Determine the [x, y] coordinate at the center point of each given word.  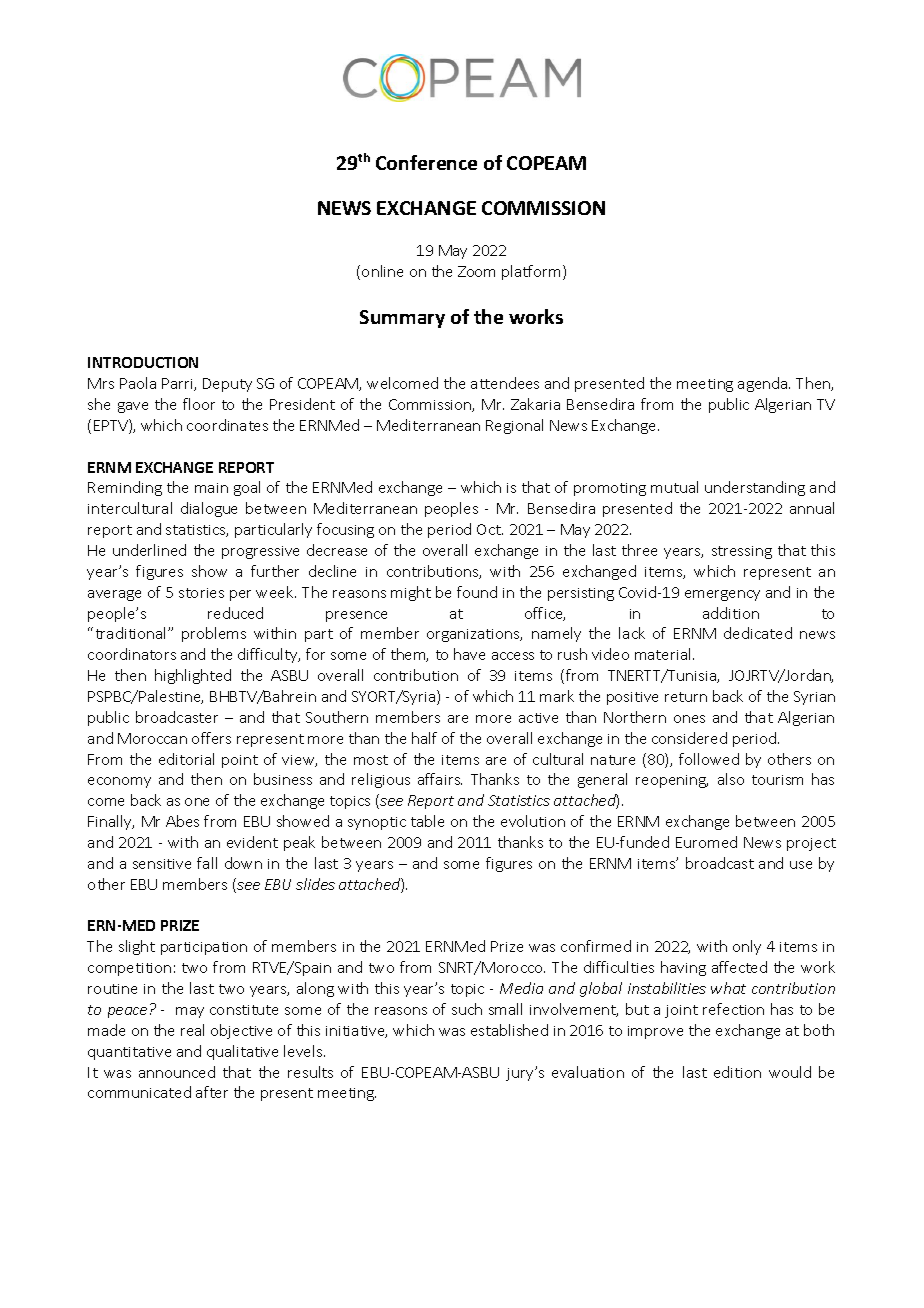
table [427, 821]
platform [531, 272]
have [469, 654]
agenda [764, 384]
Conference [426, 162]
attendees [505, 383]
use [801, 865]
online [382, 271]
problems [214, 634]
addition [731, 613]
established [509, 1030]
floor [199, 404]
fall [207, 863]
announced [177, 1072]
